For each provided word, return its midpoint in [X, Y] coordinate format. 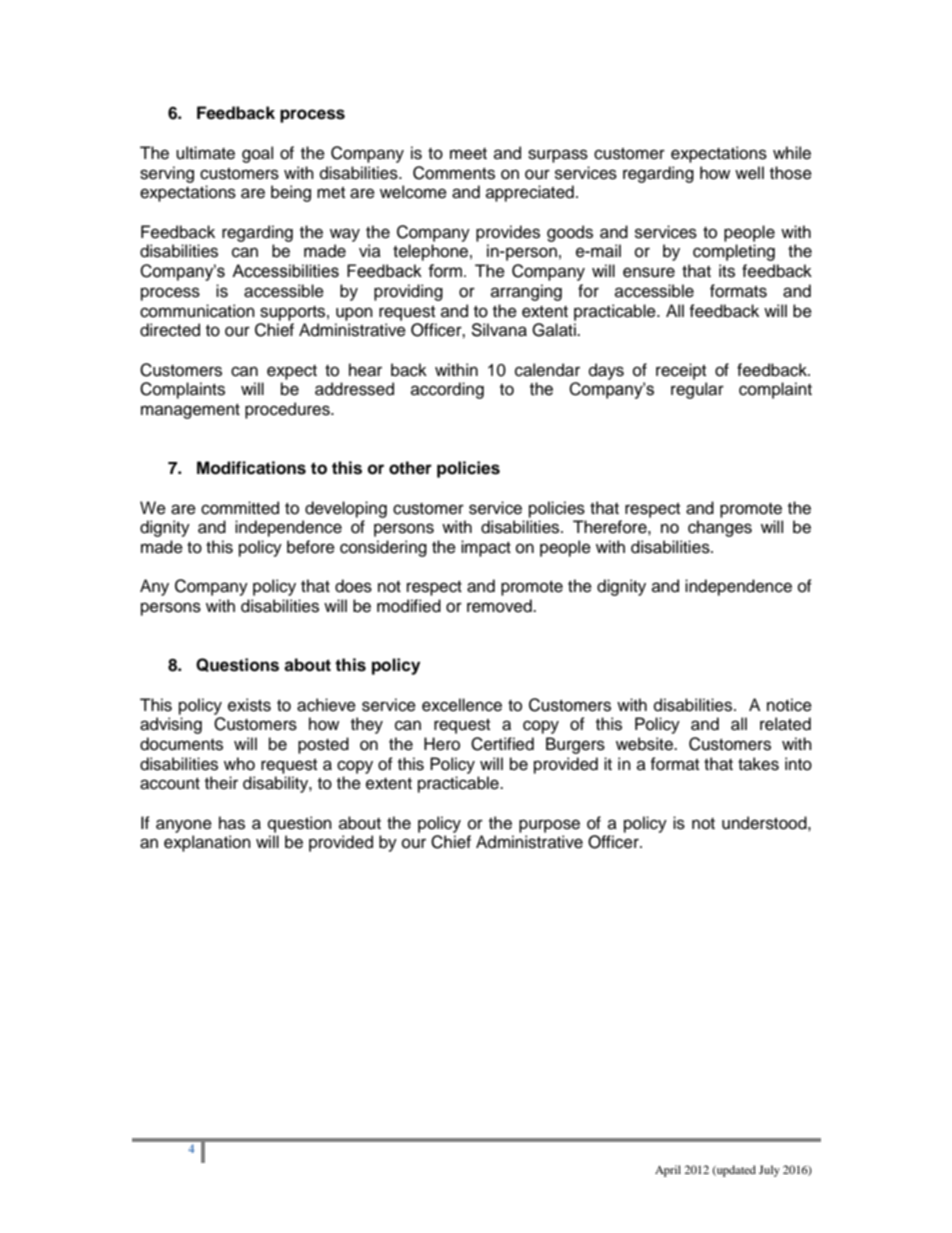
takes [758, 764]
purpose [549, 826]
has [232, 823]
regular [697, 390]
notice [789, 705]
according [447, 390]
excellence [462, 705]
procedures [288, 410]
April [668, 1171]
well [749, 173]
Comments [454, 173]
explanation [207, 843]
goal [257, 154]
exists [249, 705]
